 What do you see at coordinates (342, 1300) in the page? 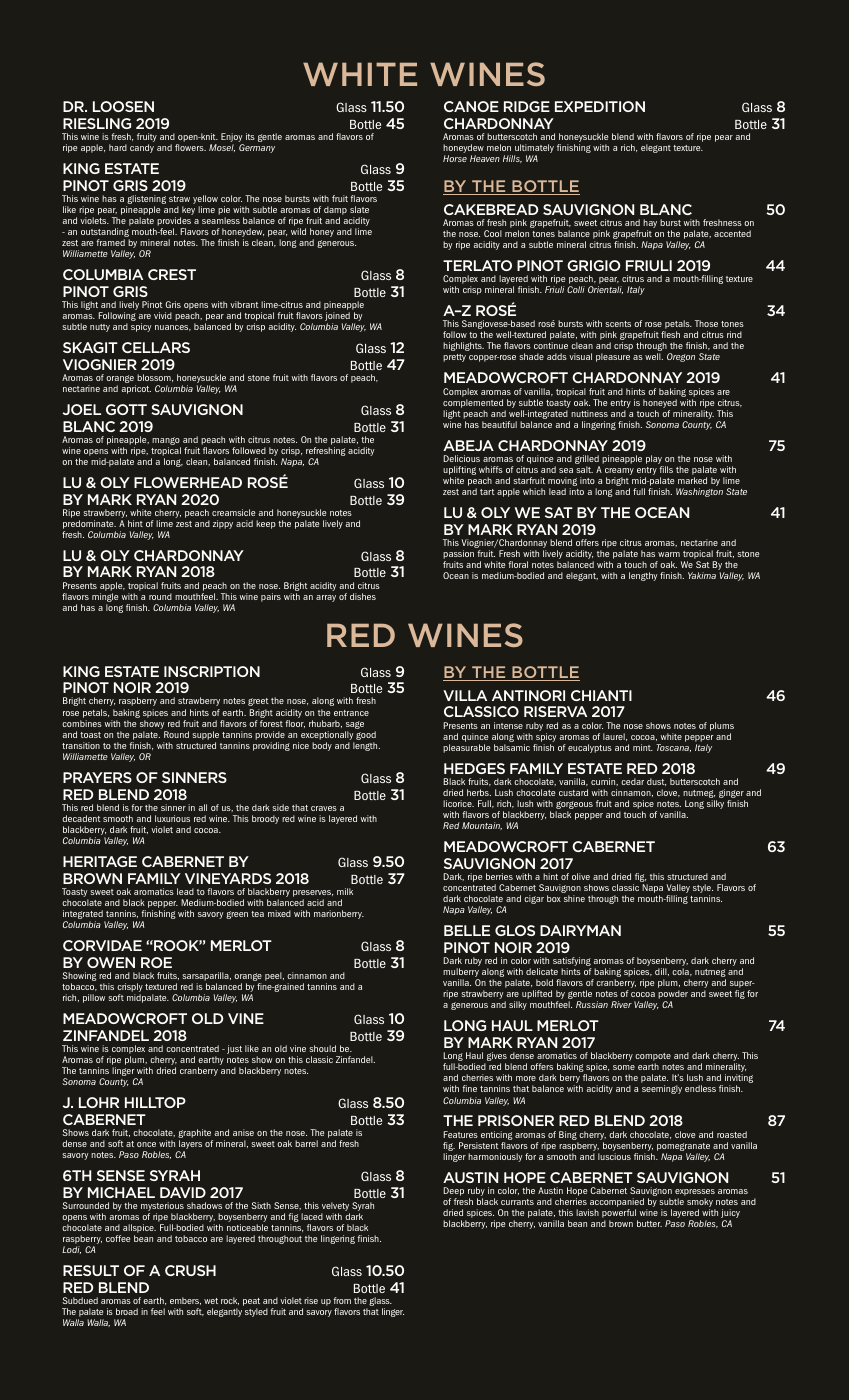
I see `from` at bounding box center [342, 1300].
